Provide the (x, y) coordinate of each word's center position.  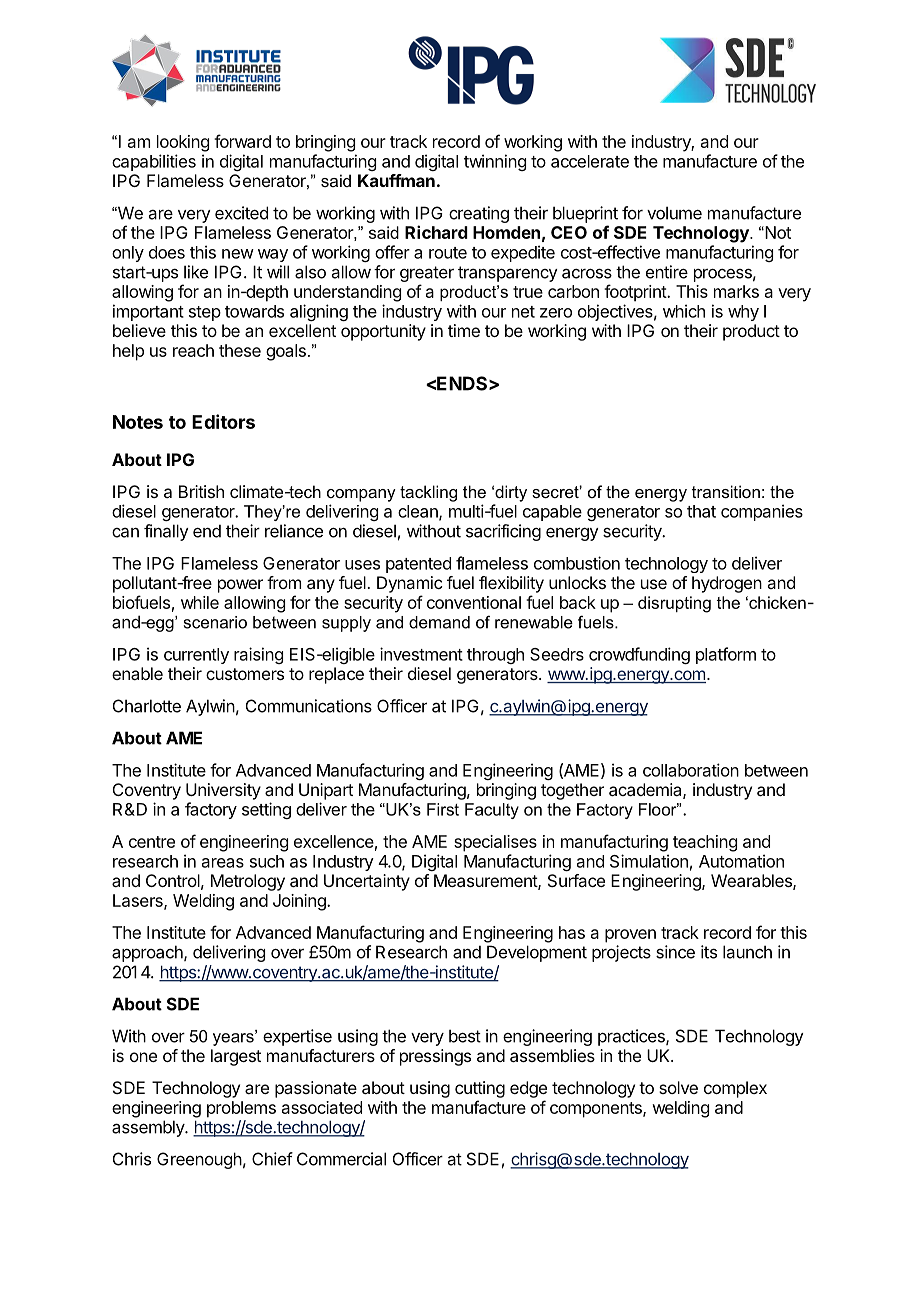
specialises (495, 843)
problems (241, 1109)
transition (726, 491)
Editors (223, 421)
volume (674, 213)
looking (183, 143)
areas (223, 863)
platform (726, 655)
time (464, 330)
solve (678, 1087)
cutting (480, 1089)
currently (196, 656)
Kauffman (396, 180)
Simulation (649, 861)
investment (421, 654)
